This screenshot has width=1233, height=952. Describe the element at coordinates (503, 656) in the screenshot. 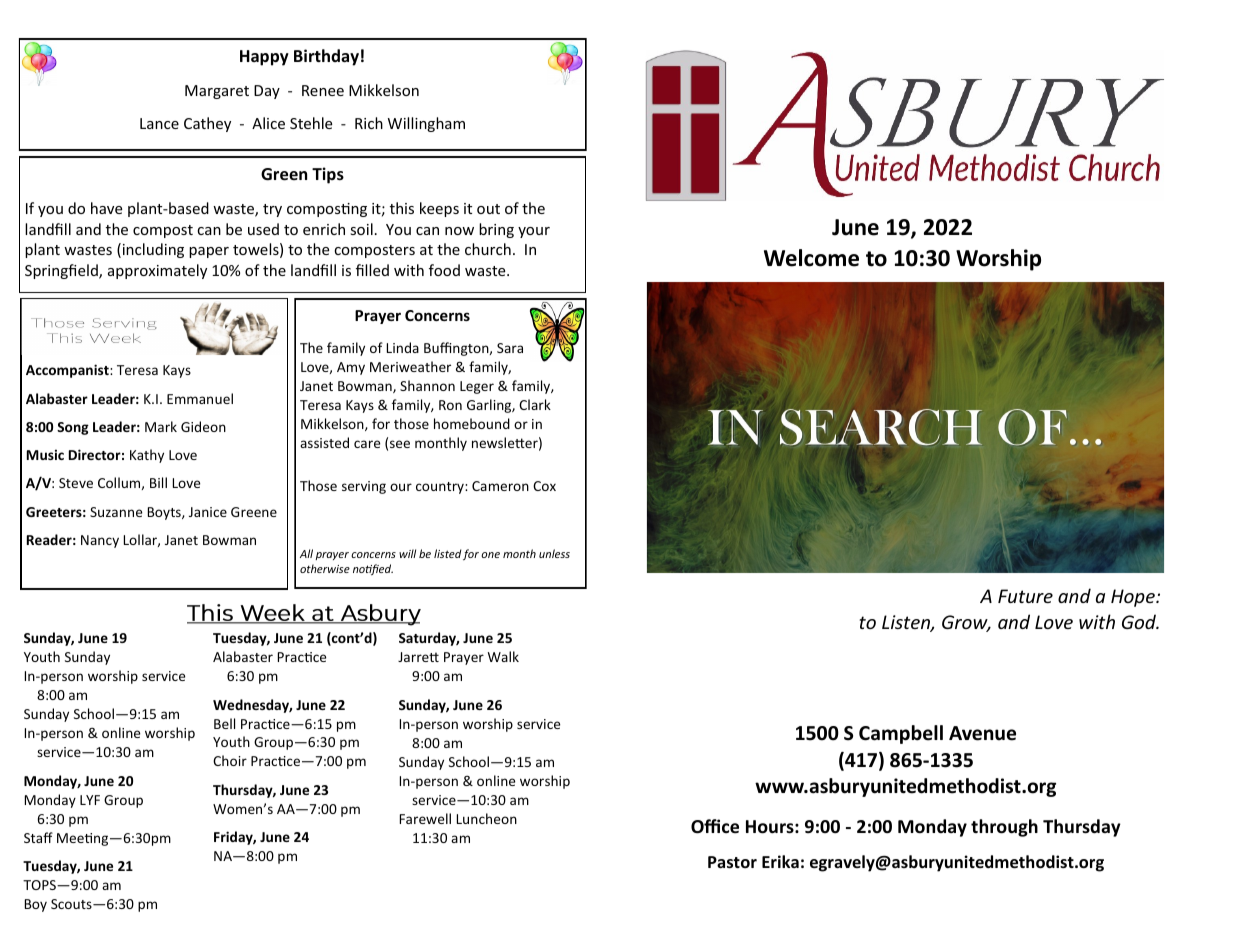

I see `Walk` at that location.
